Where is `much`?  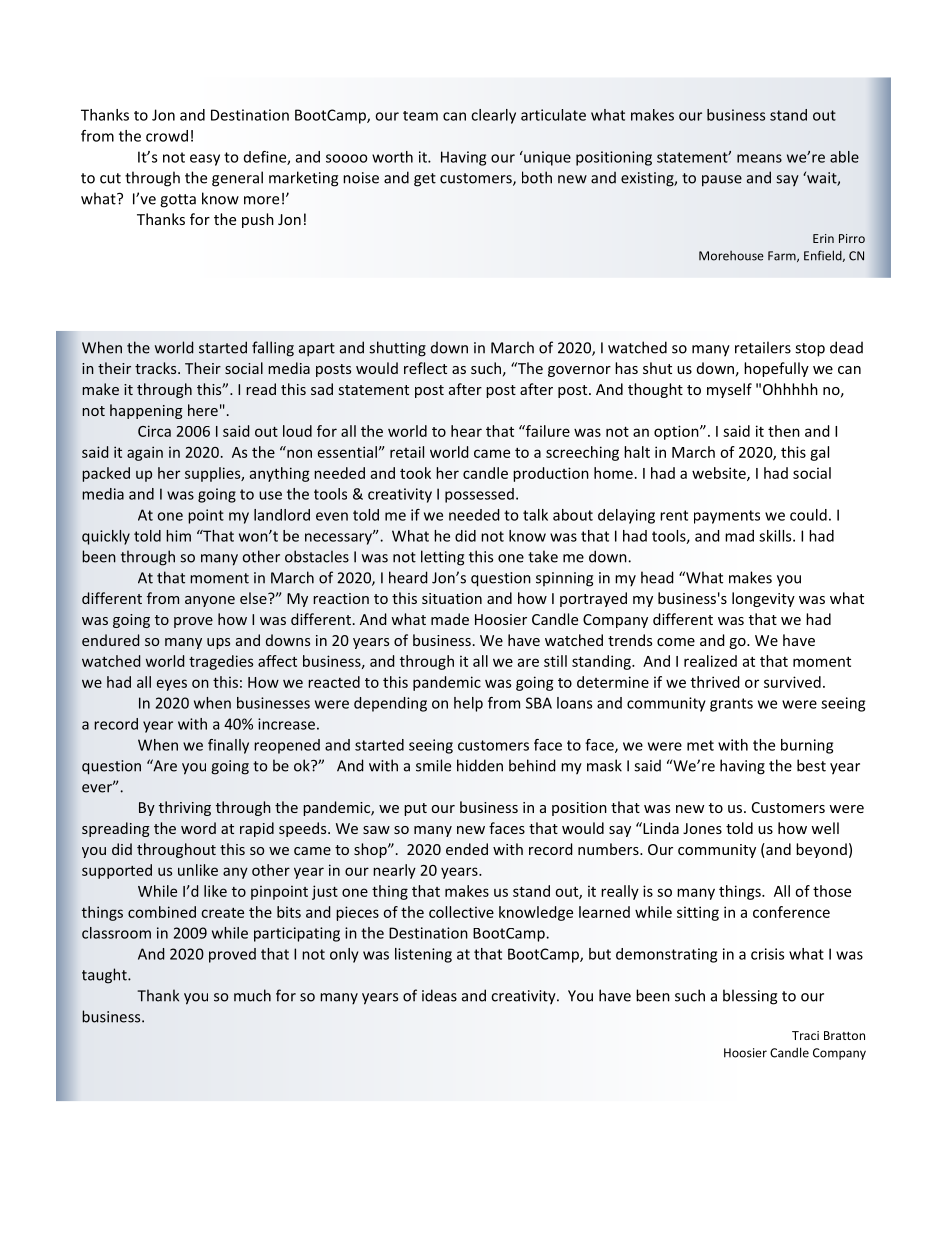
much is located at coordinates (252, 995).
